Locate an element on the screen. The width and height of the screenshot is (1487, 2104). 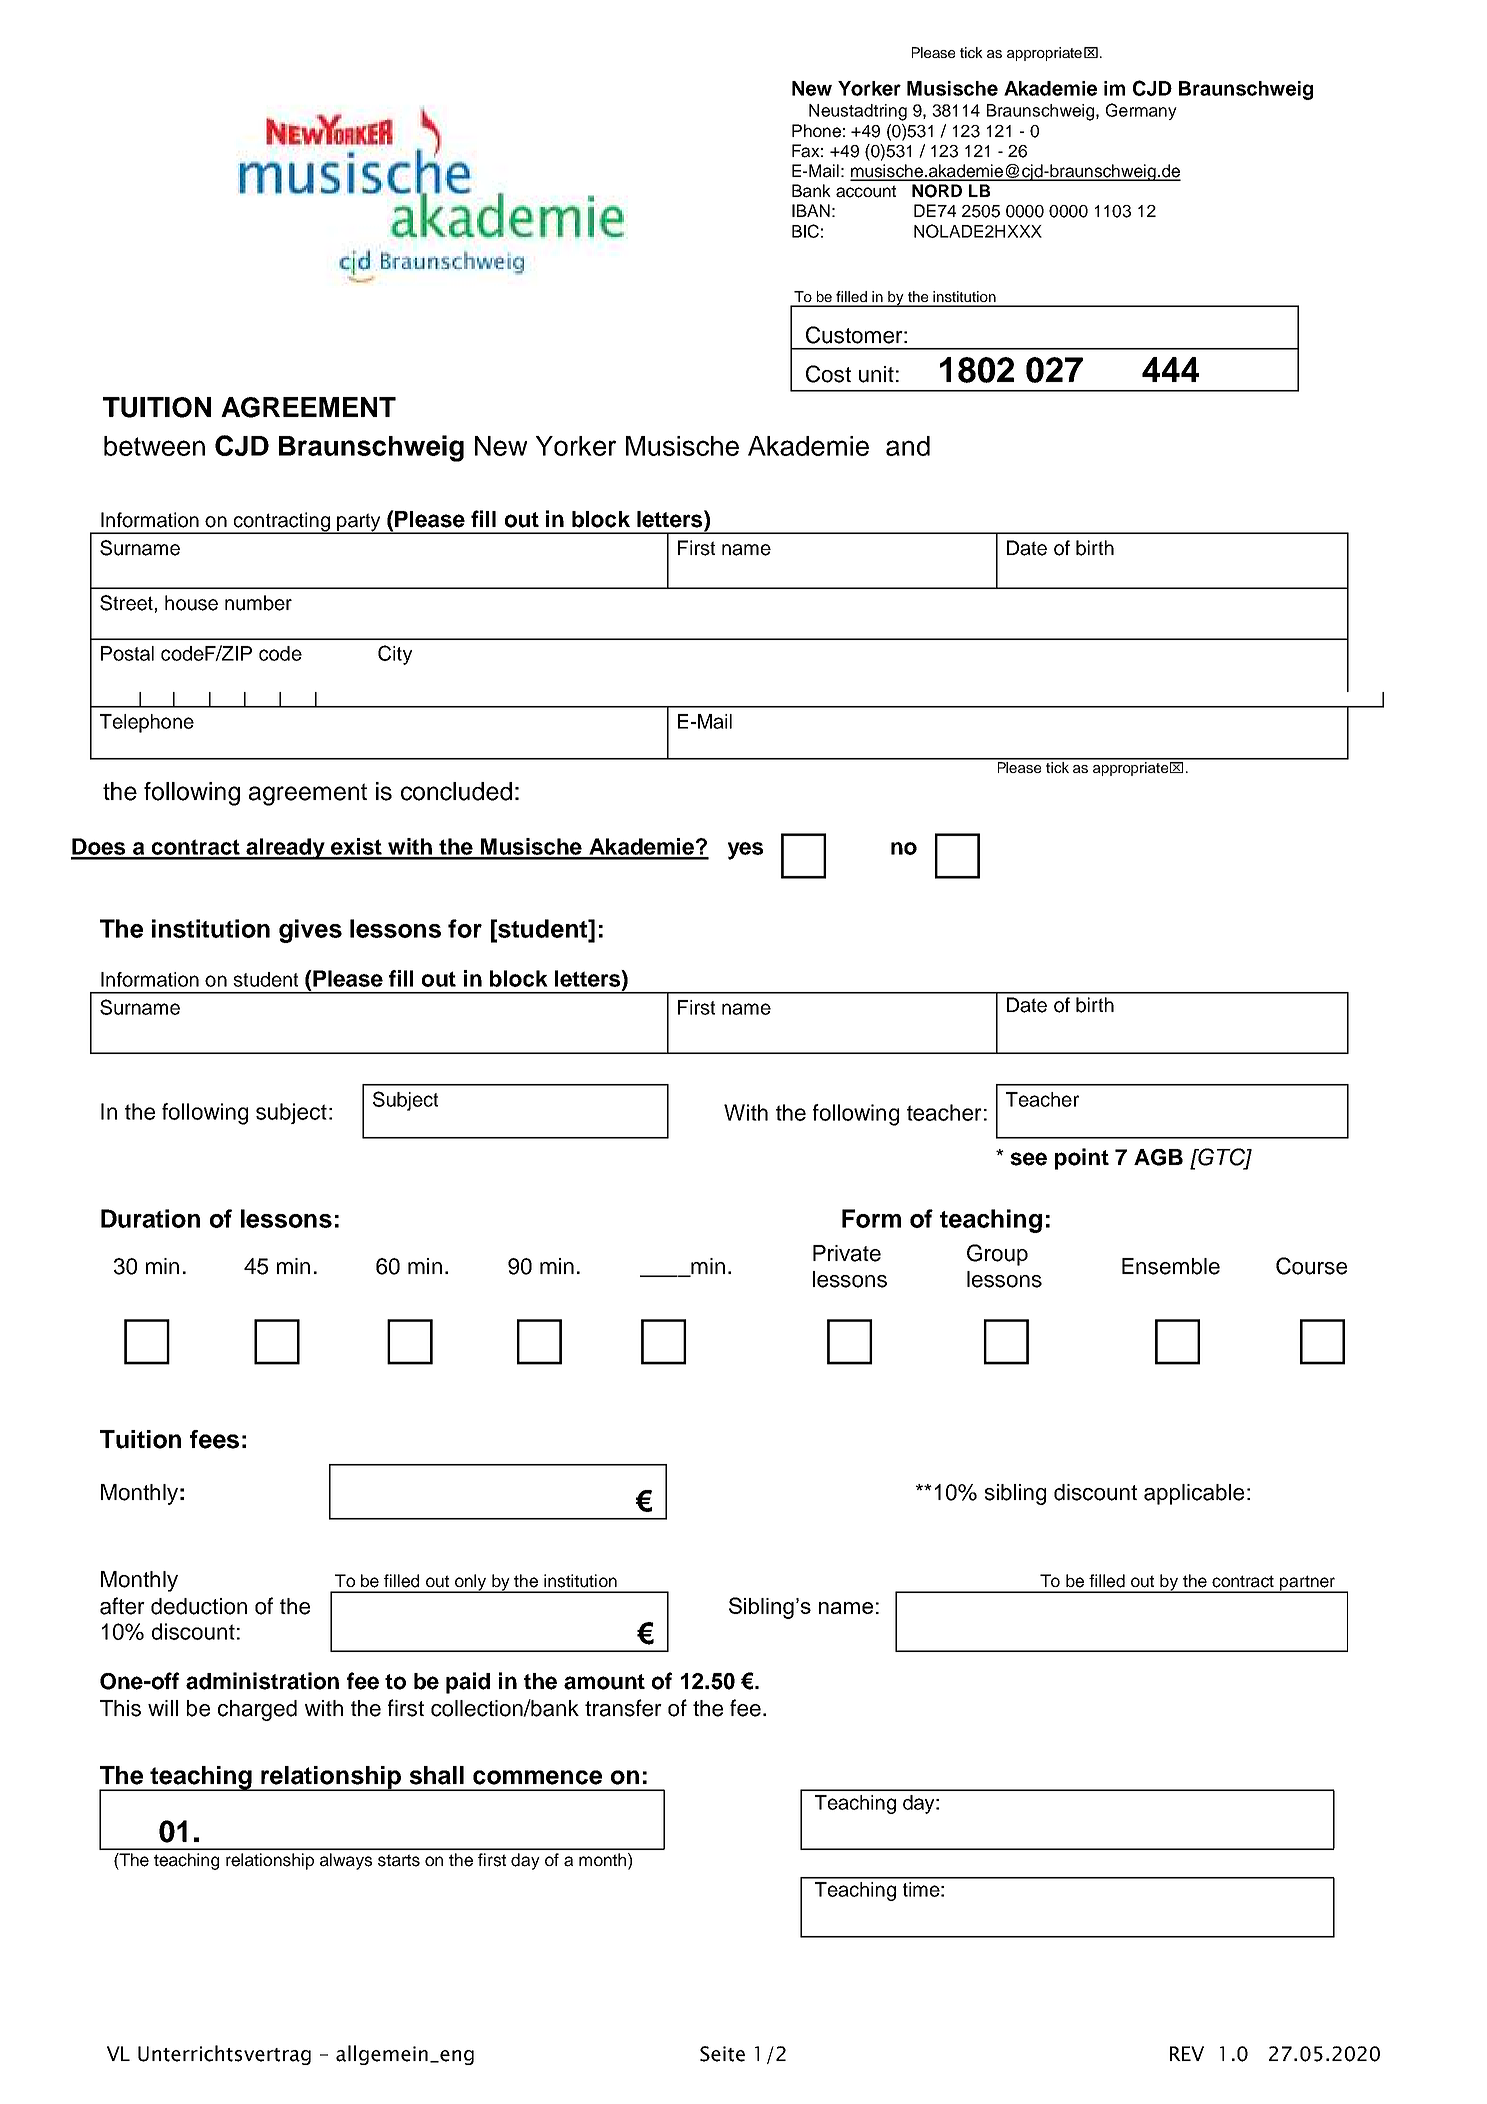
Germany is located at coordinates (1141, 111).
